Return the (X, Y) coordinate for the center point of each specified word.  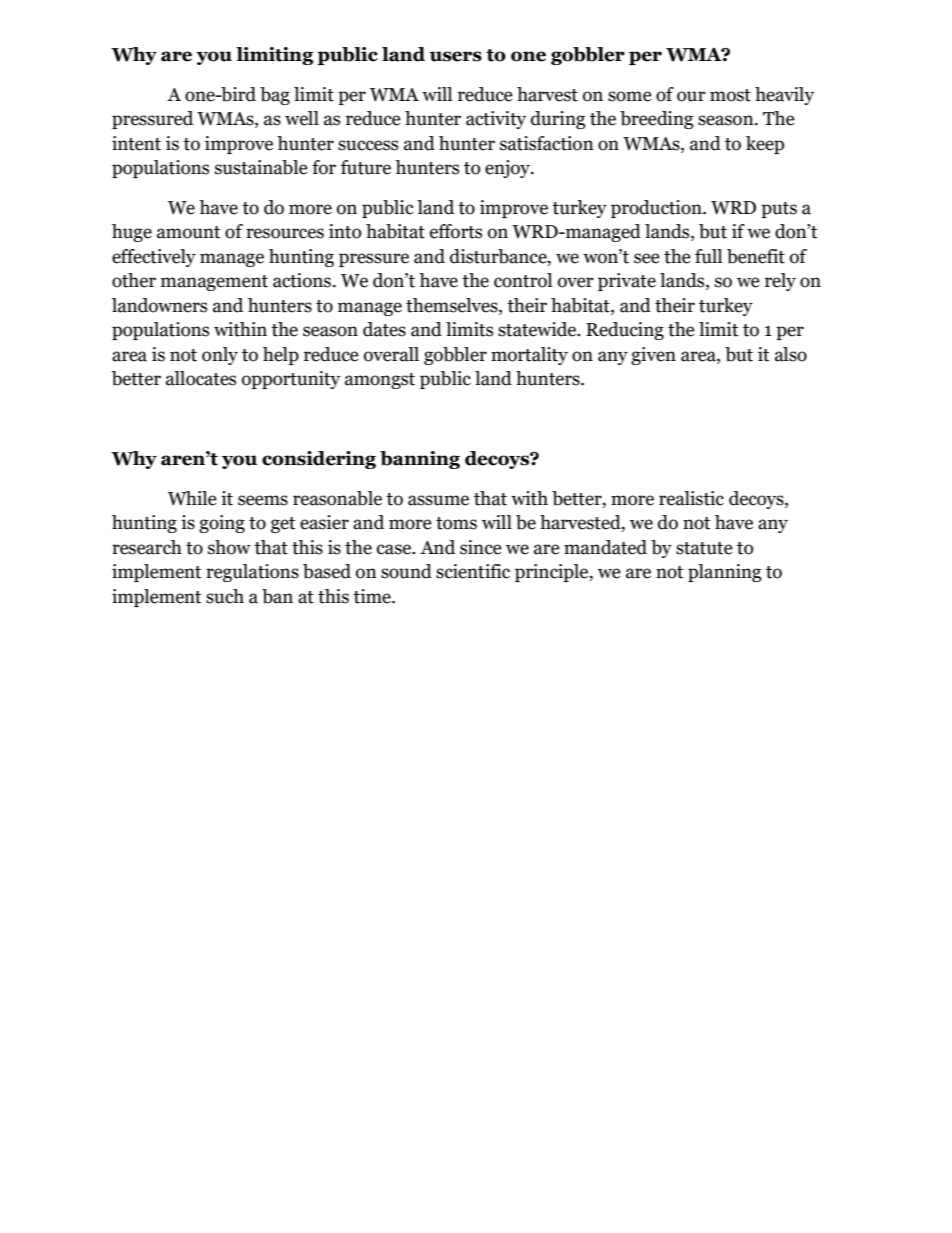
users (455, 56)
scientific (473, 571)
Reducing (625, 331)
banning (420, 460)
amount (188, 232)
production (657, 209)
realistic (691, 498)
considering (319, 460)
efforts (456, 231)
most (730, 95)
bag (275, 96)
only (220, 356)
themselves (453, 305)
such (225, 596)
